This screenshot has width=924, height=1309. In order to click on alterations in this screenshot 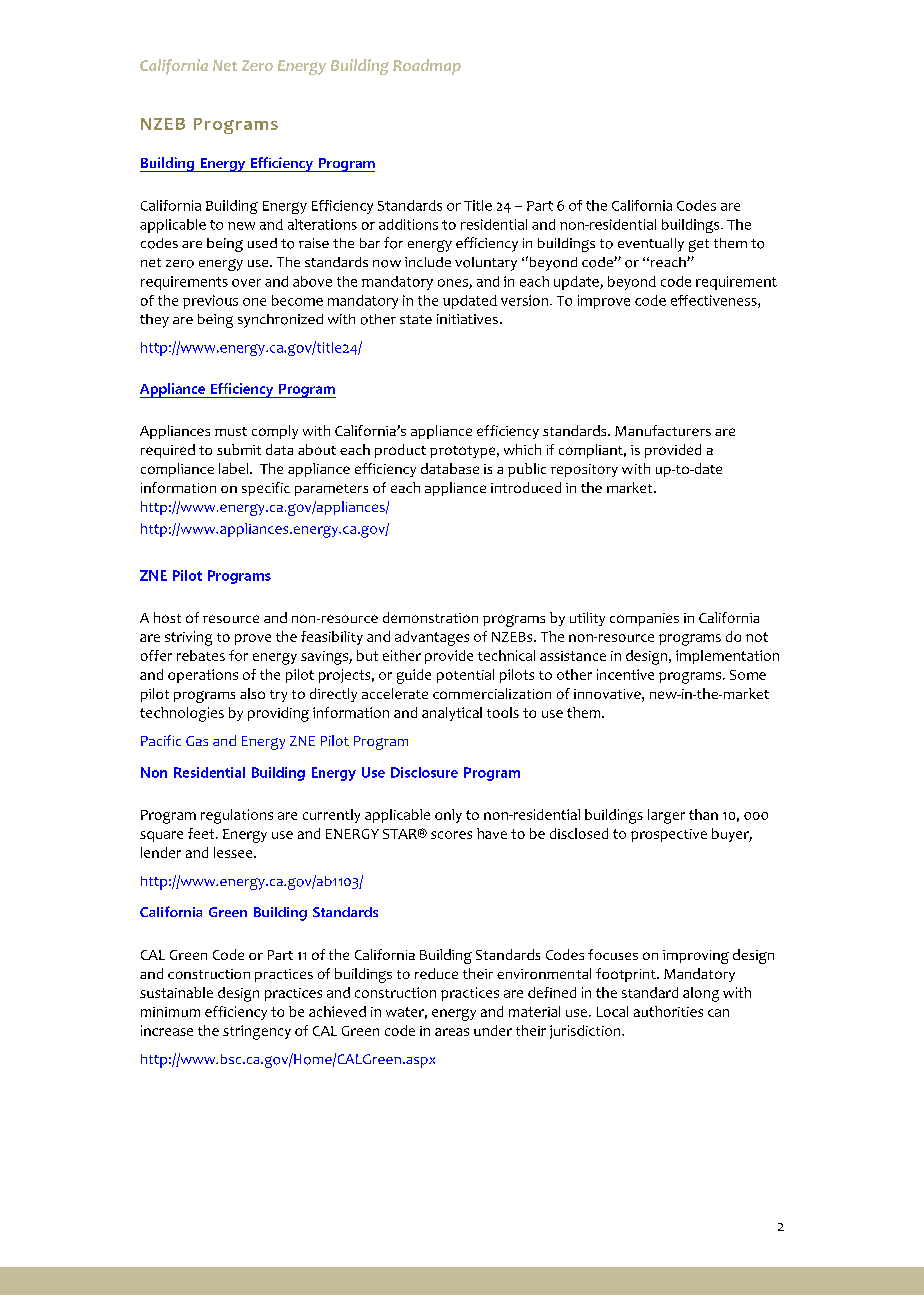, I will do `click(322, 224)`.
